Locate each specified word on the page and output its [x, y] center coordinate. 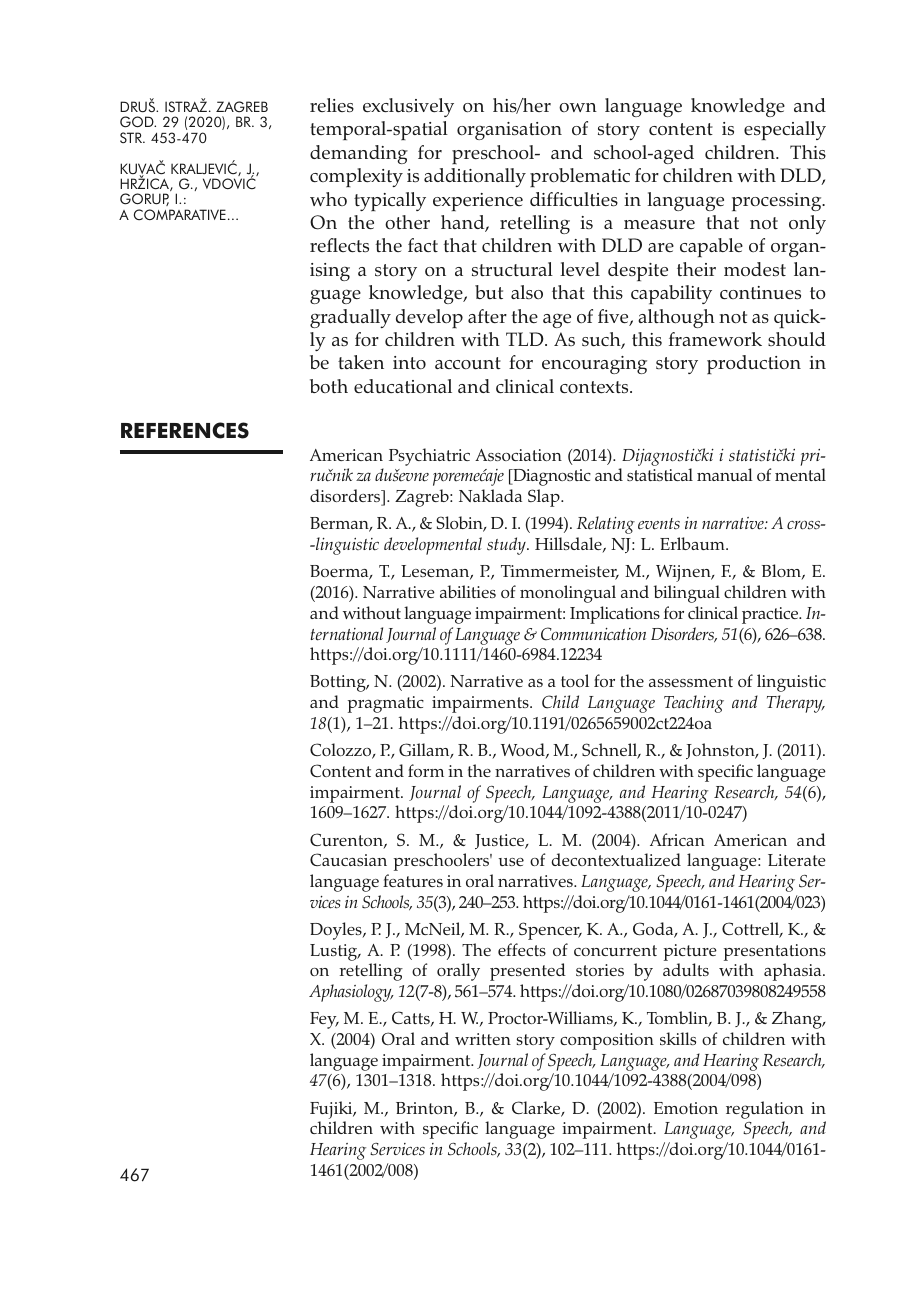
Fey [324, 1020]
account [468, 363]
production [754, 364]
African [677, 839]
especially [785, 130]
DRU [133, 107]
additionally [475, 177]
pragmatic [386, 704]
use [511, 862]
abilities [468, 591]
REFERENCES [185, 430]
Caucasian [348, 859]
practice [771, 615]
